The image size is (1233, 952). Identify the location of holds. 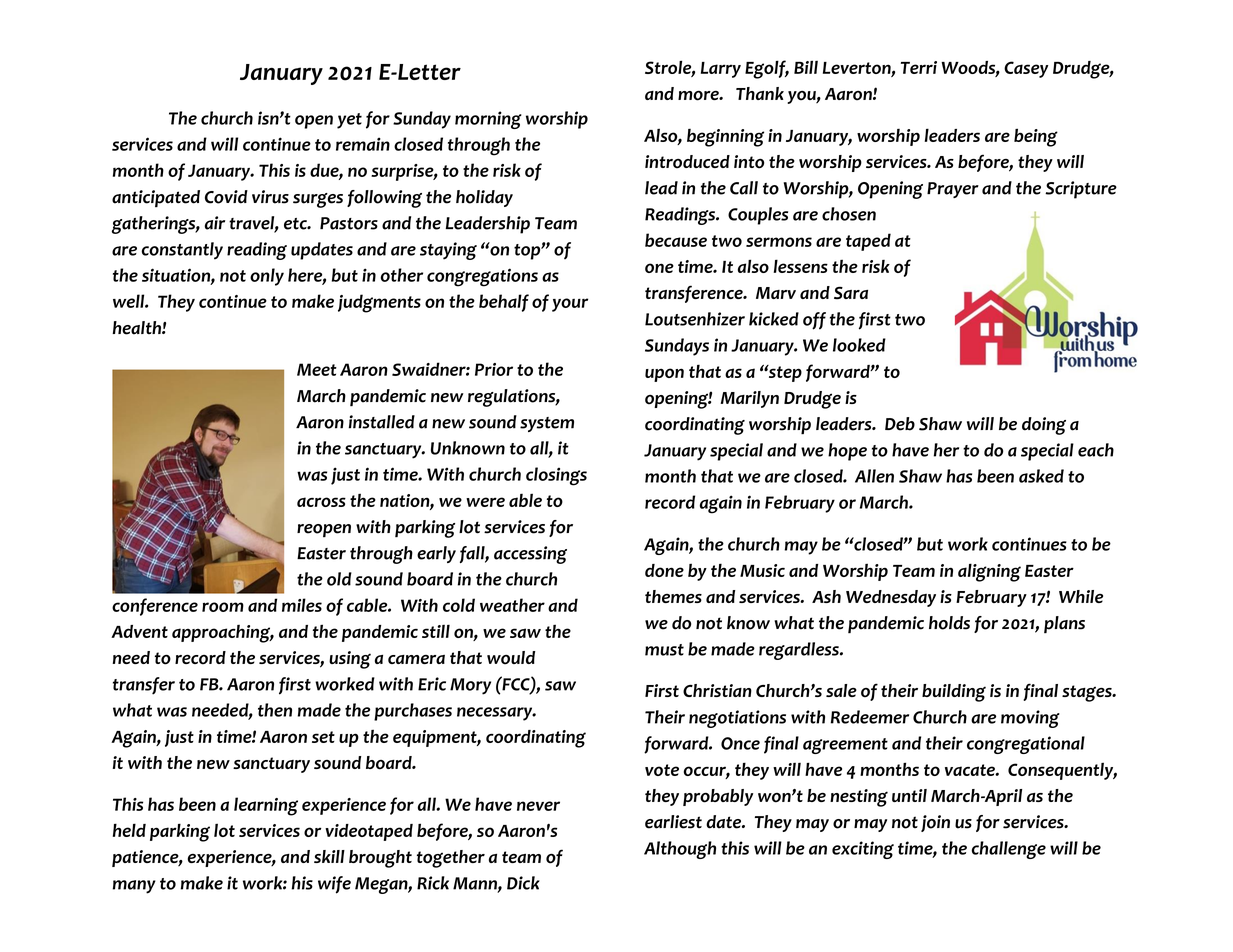
(949, 623).
